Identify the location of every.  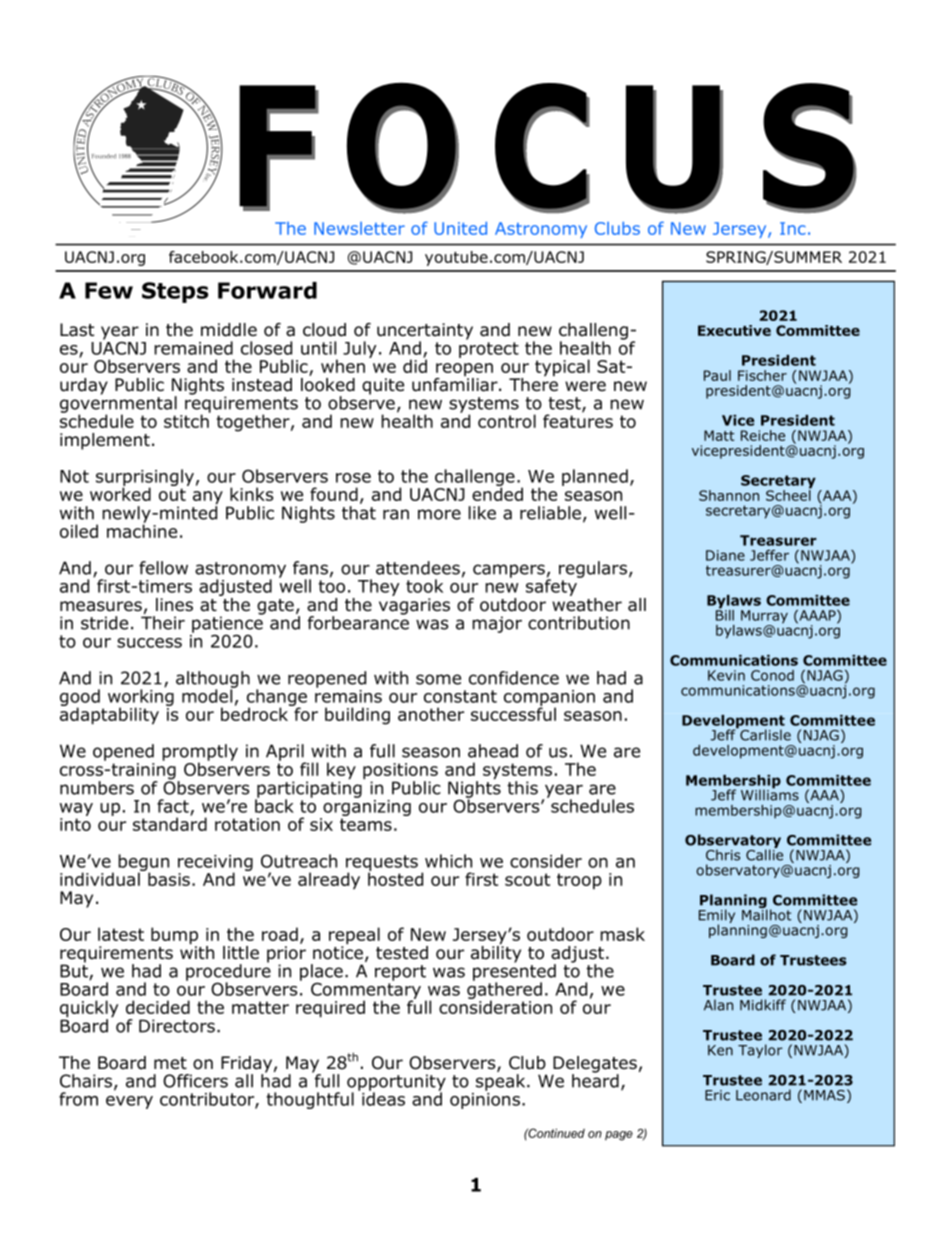
(129, 1102).
